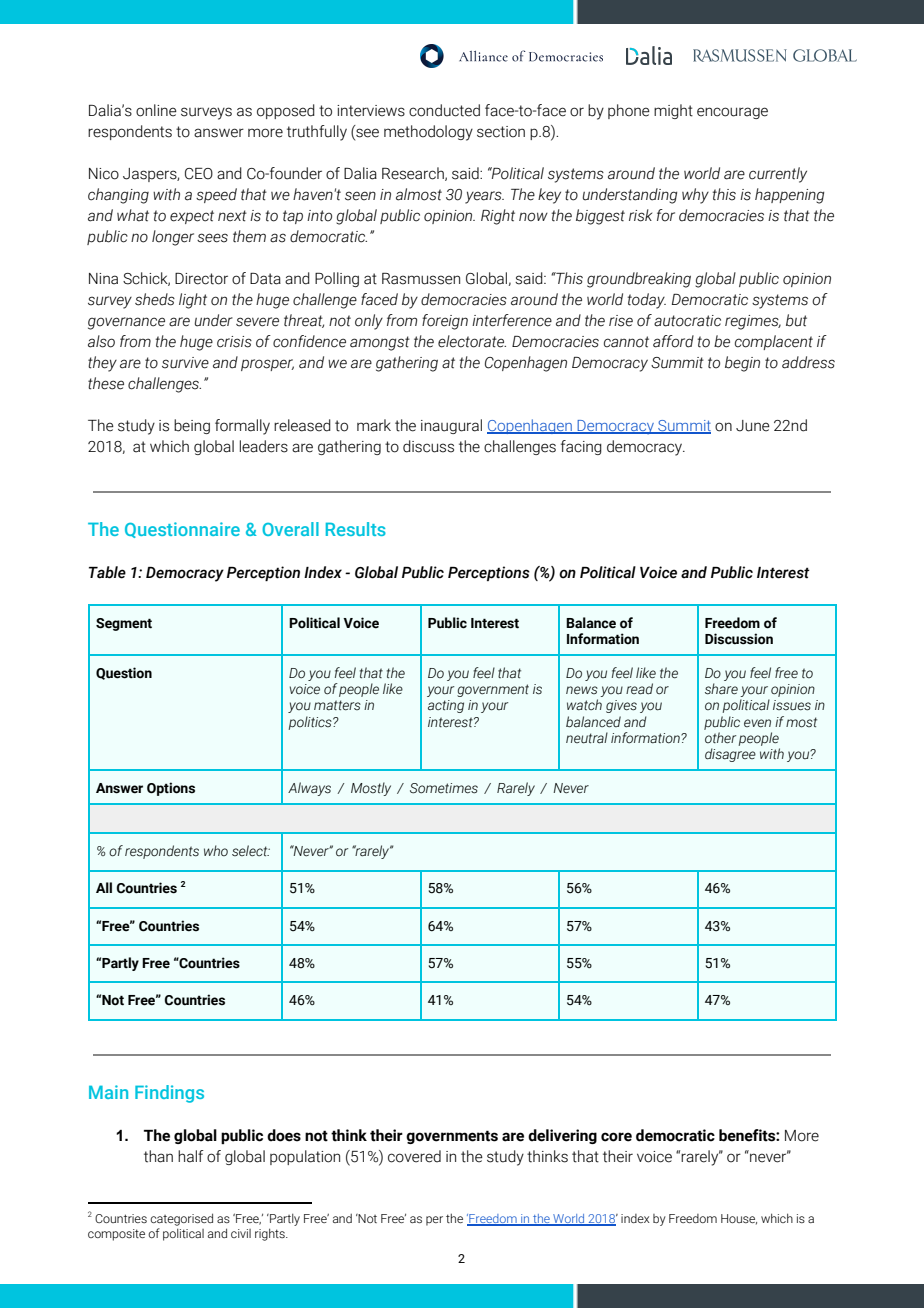 This screenshot has height=1308, width=924. I want to click on House, so click(739, 1219).
